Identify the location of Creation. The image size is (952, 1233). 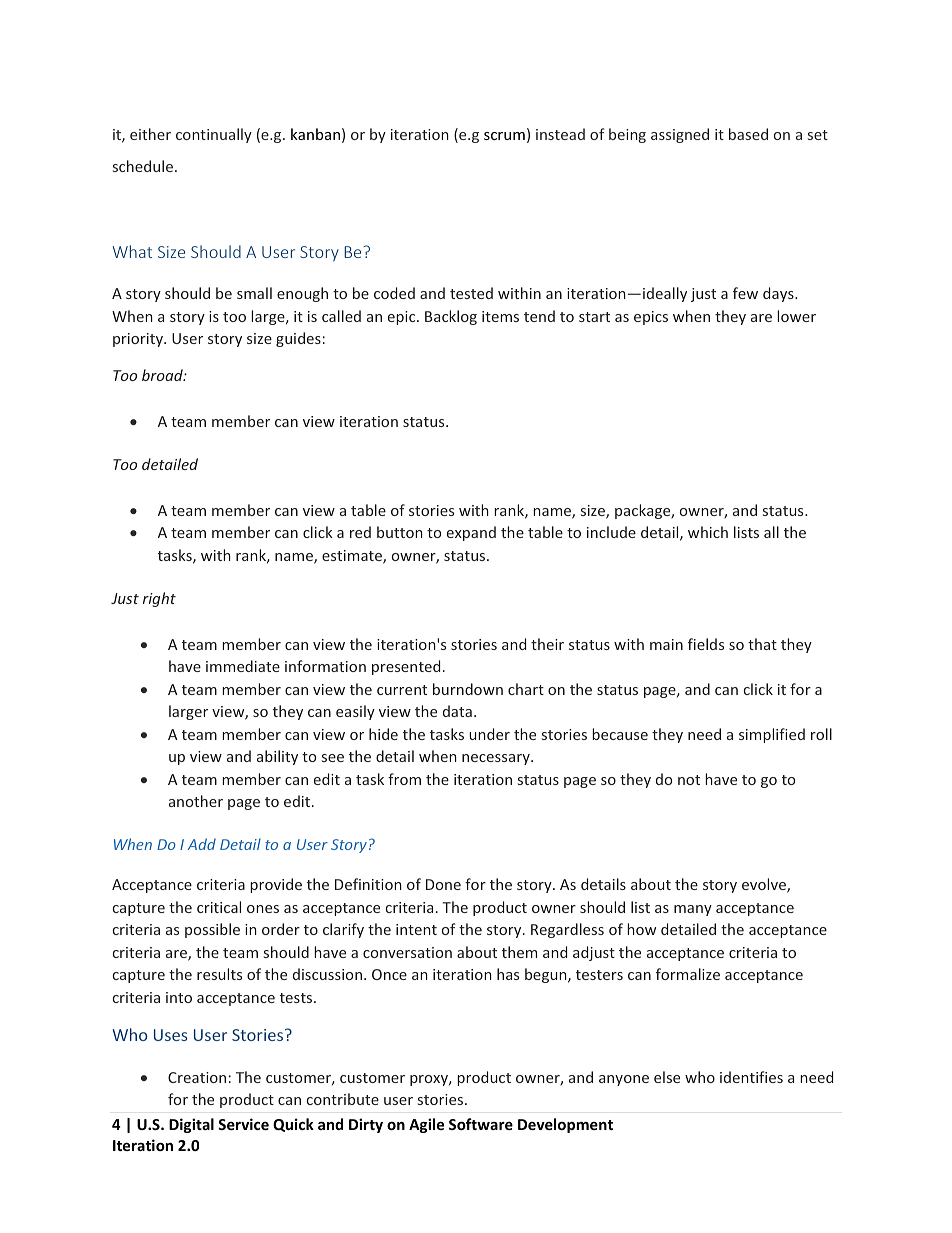
(197, 1077).
